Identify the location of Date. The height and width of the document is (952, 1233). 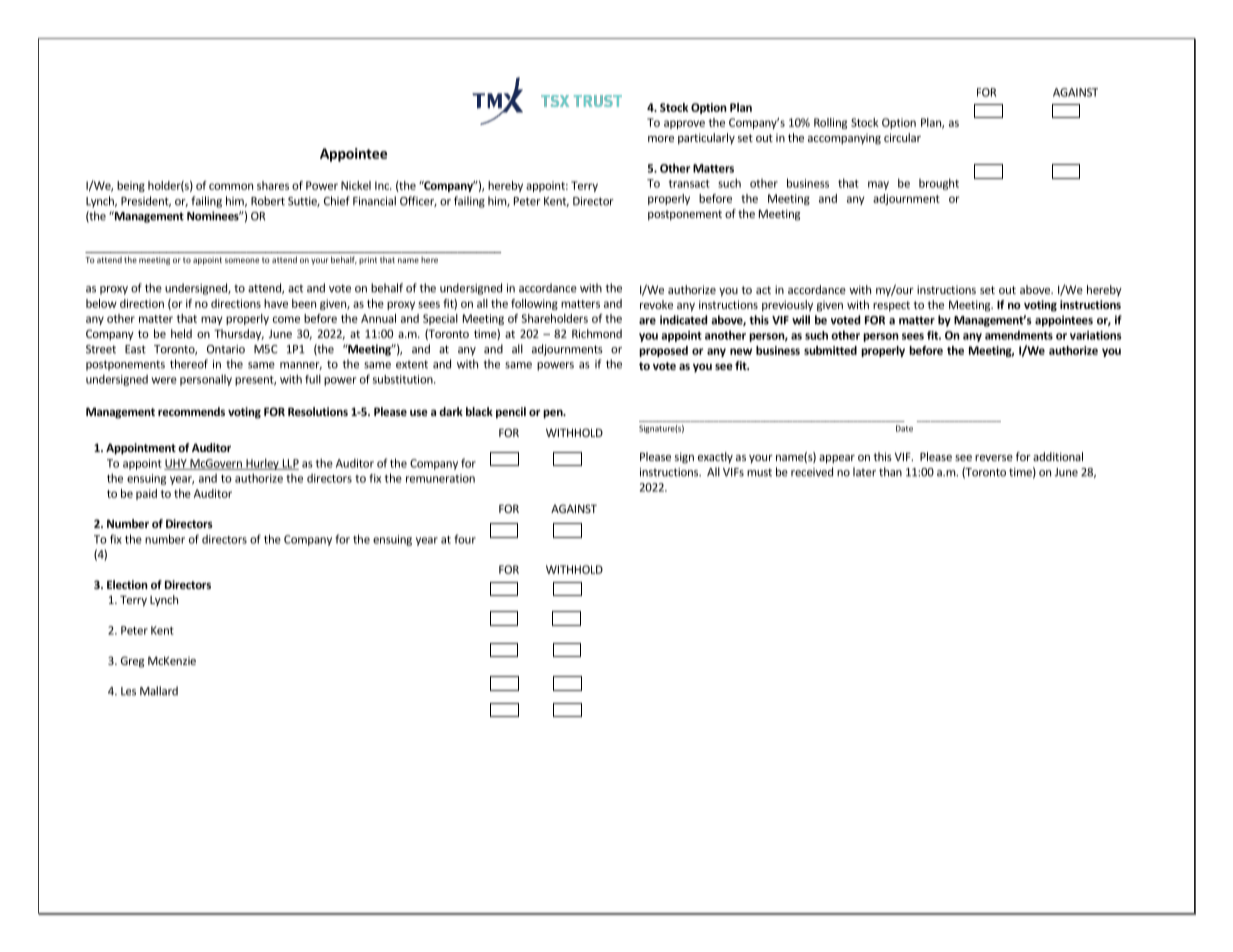
(904, 428).
